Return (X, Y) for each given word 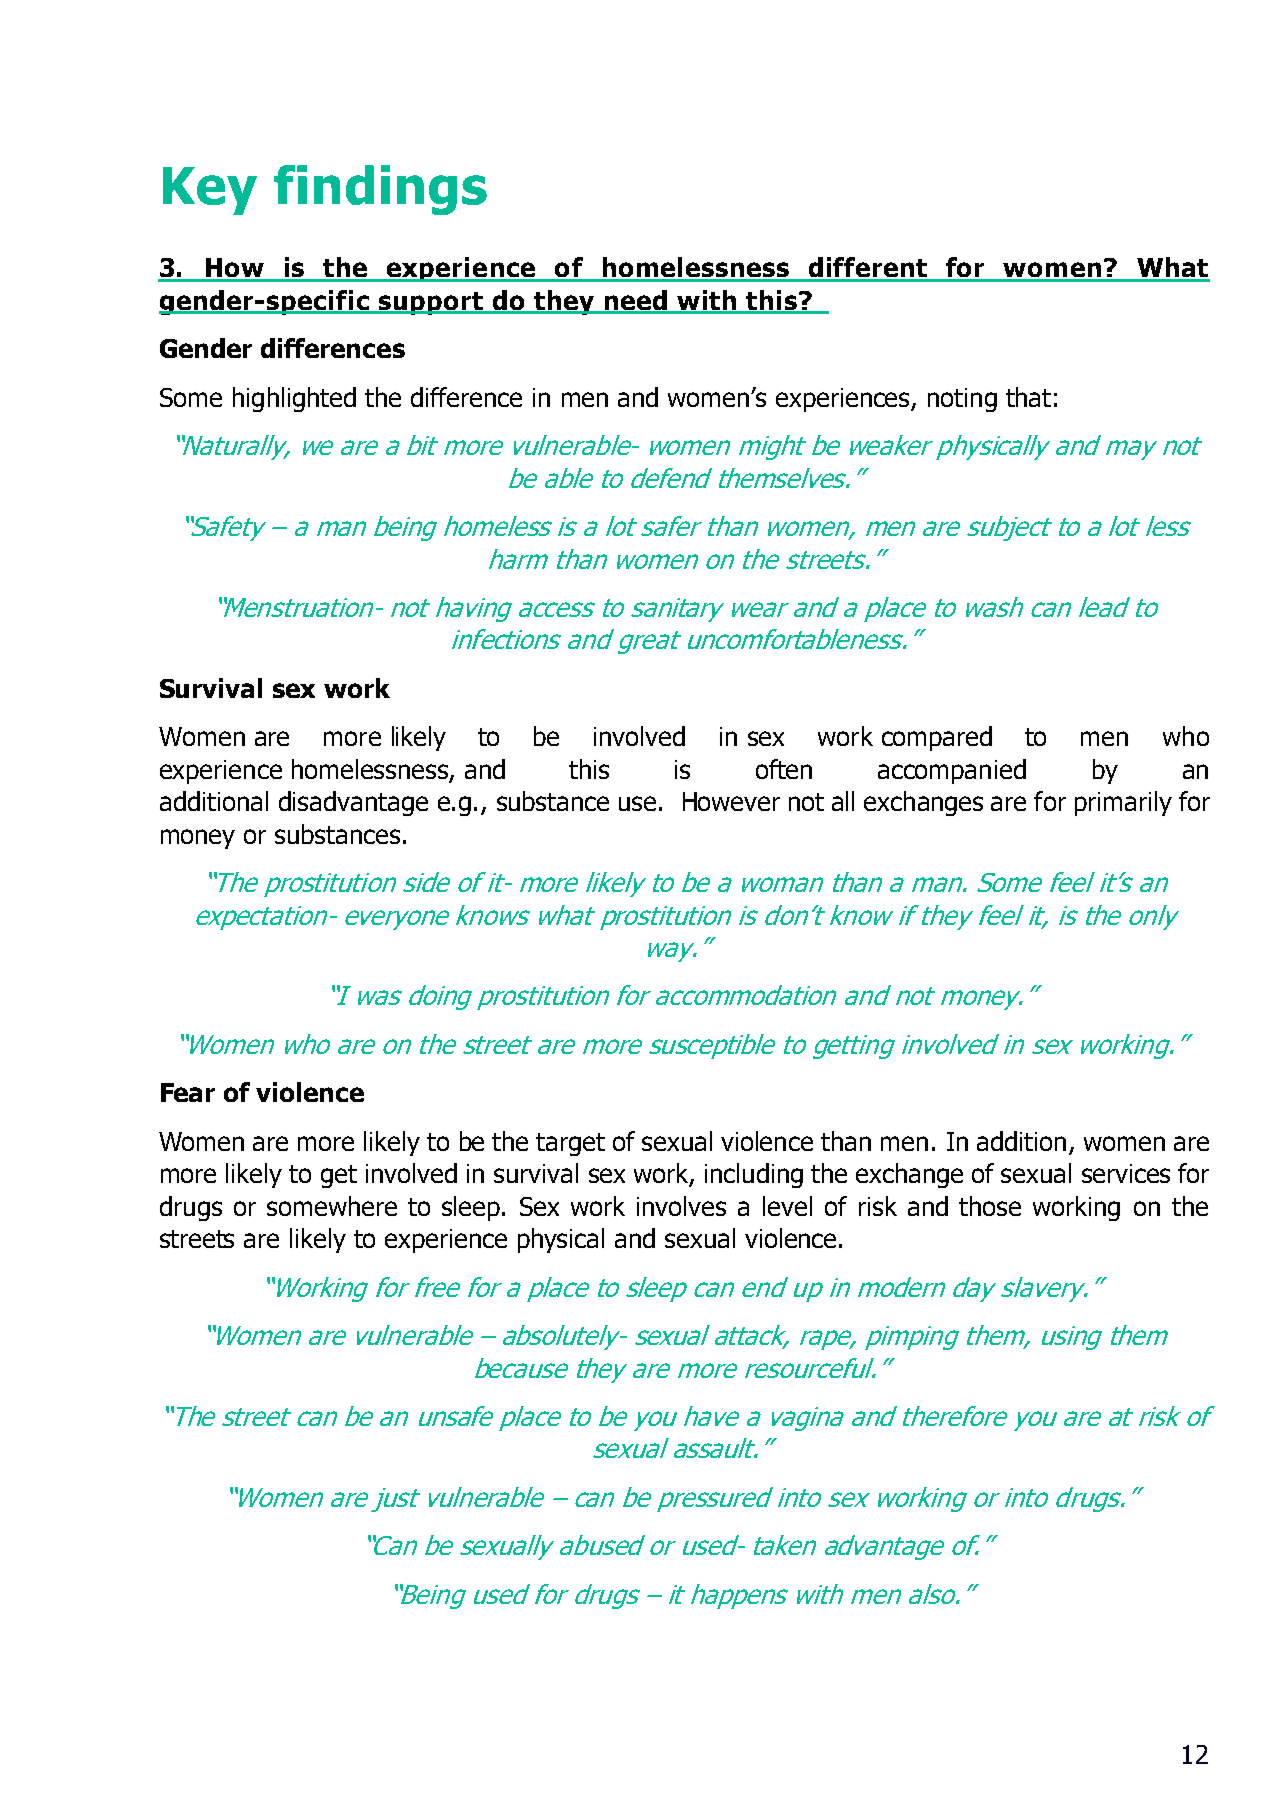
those (990, 1206)
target (570, 1144)
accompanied (952, 771)
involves (681, 1206)
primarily (1123, 803)
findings (380, 190)
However (731, 801)
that (1028, 397)
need (636, 301)
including (754, 1175)
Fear (188, 1092)
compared (937, 738)
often (784, 769)
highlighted (294, 399)
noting (962, 400)
